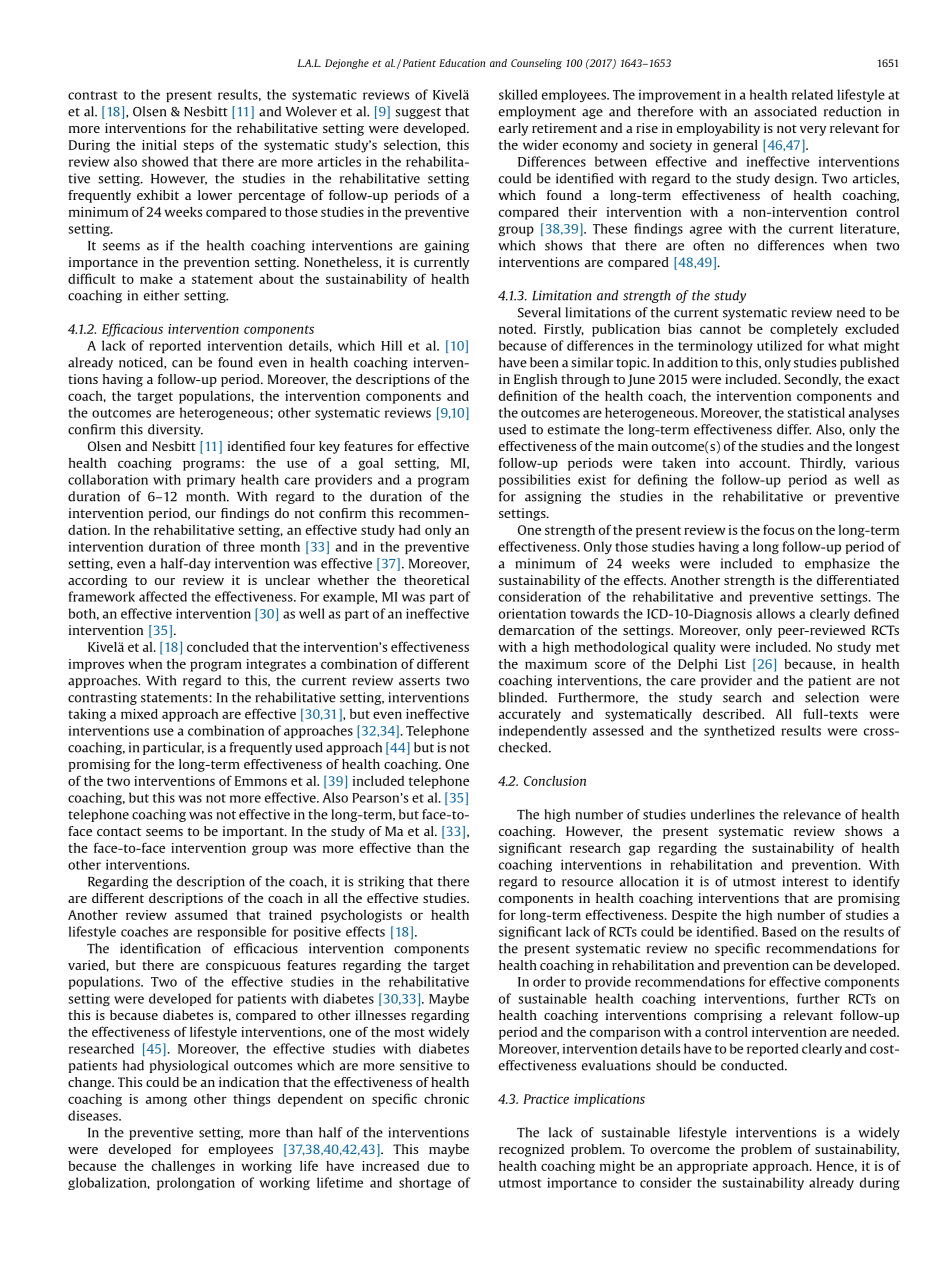 Image resolution: width=952 pixels, height=1270 pixels. What do you see at coordinates (531, 1150) in the screenshot?
I see `recognized` at bounding box center [531, 1150].
